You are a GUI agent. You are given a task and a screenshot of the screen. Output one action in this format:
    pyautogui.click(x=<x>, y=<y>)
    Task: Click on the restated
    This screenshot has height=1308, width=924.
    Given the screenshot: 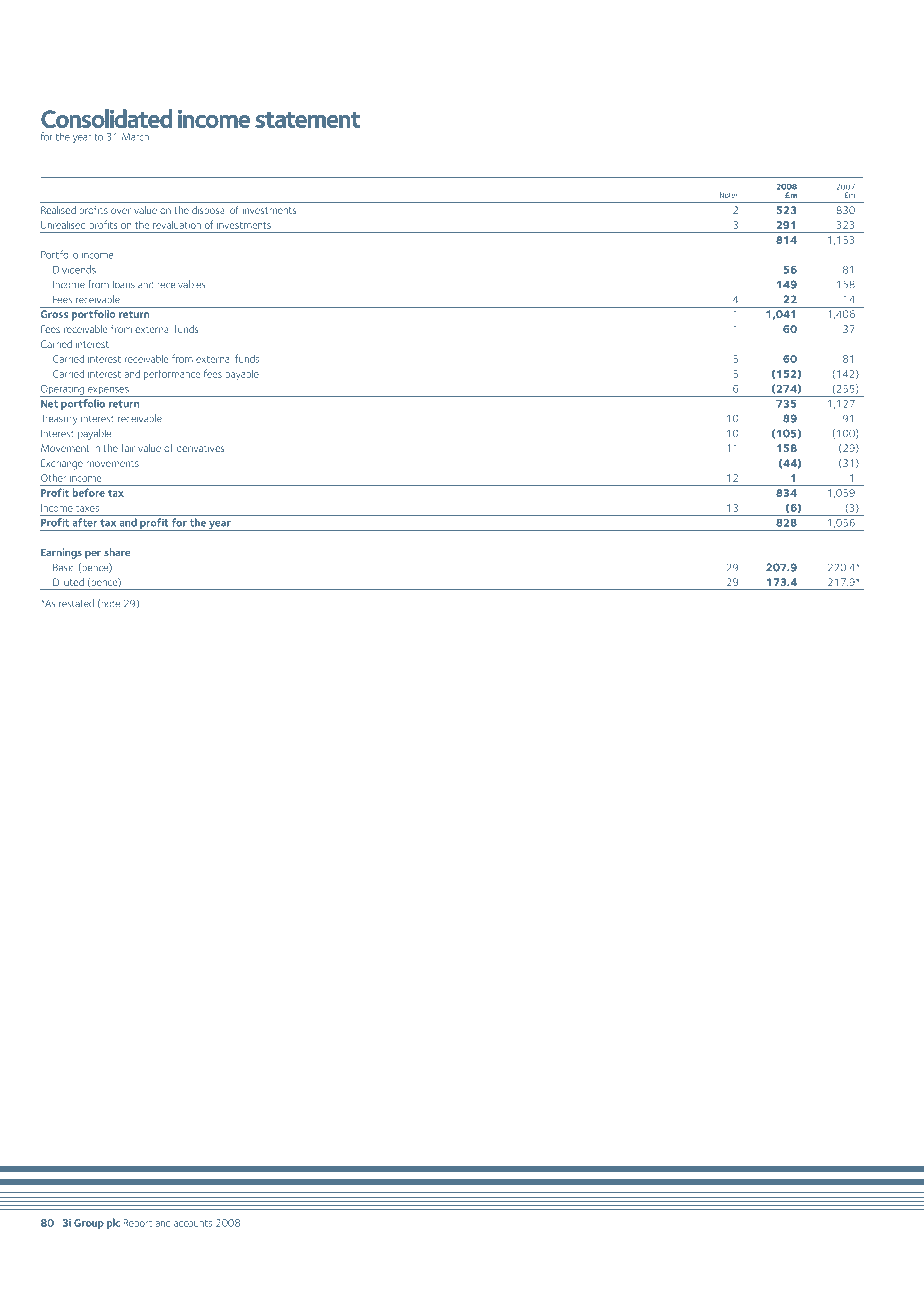 What is the action you would take?
    pyautogui.click(x=76, y=603)
